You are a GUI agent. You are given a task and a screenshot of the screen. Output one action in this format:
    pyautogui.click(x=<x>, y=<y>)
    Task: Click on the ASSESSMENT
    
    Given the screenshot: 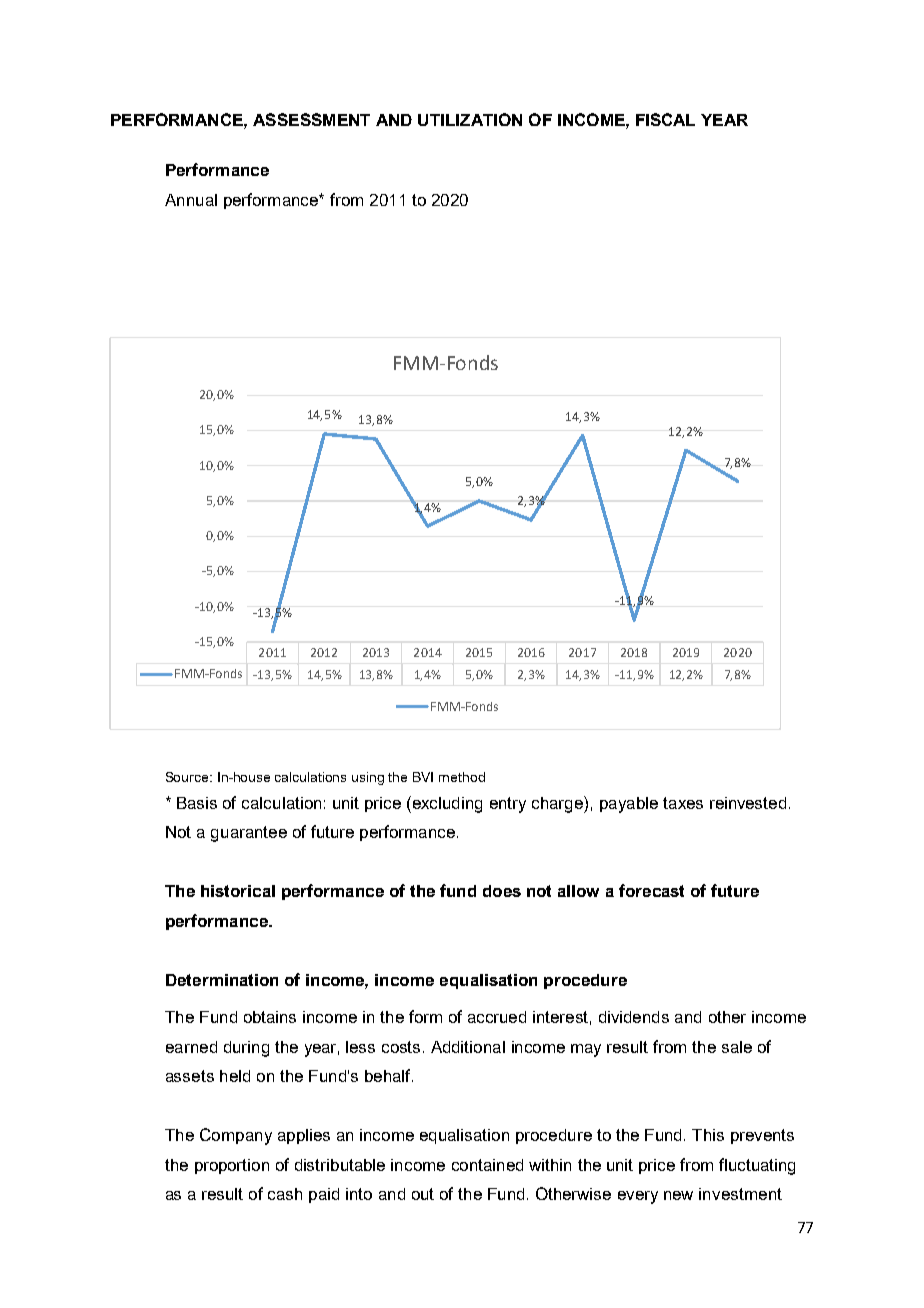 What is the action you would take?
    pyautogui.click(x=311, y=119)
